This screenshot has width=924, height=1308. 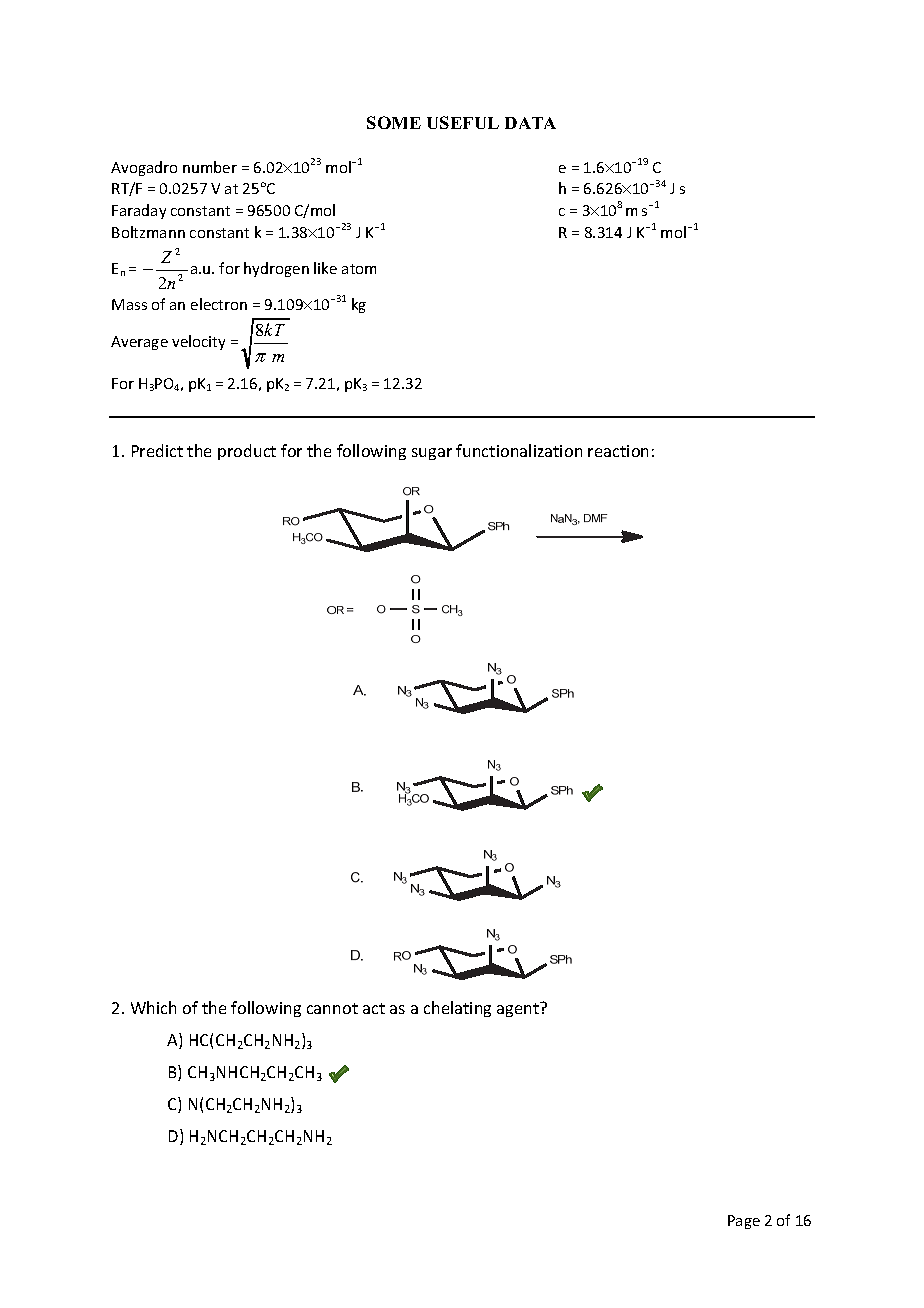 What do you see at coordinates (210, 167) in the screenshot?
I see `number` at bounding box center [210, 167].
